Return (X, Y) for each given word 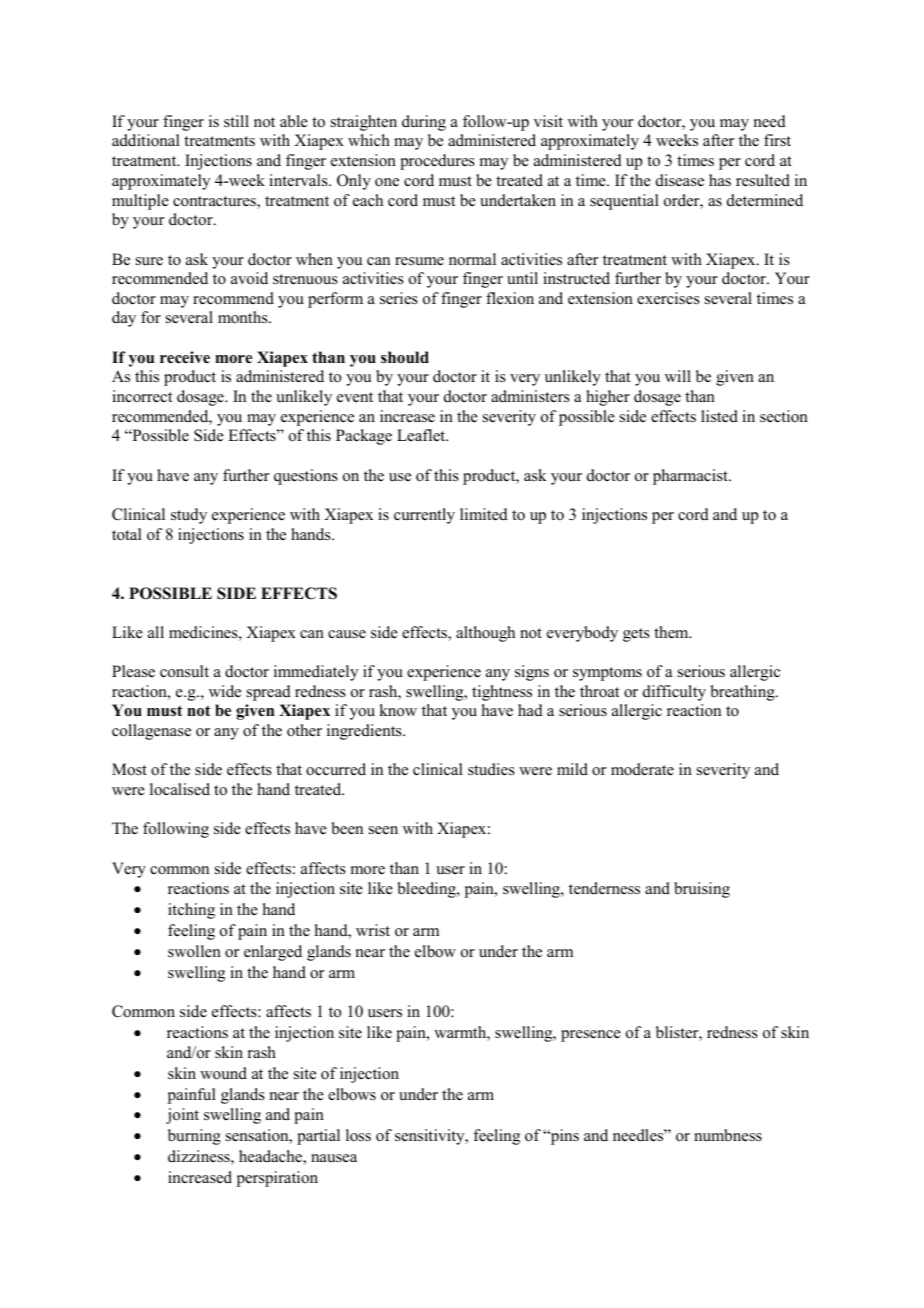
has (720, 180)
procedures (437, 162)
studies (491, 769)
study (189, 516)
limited (484, 514)
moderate (642, 769)
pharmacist (691, 477)
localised (180, 789)
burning (194, 1137)
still (236, 121)
